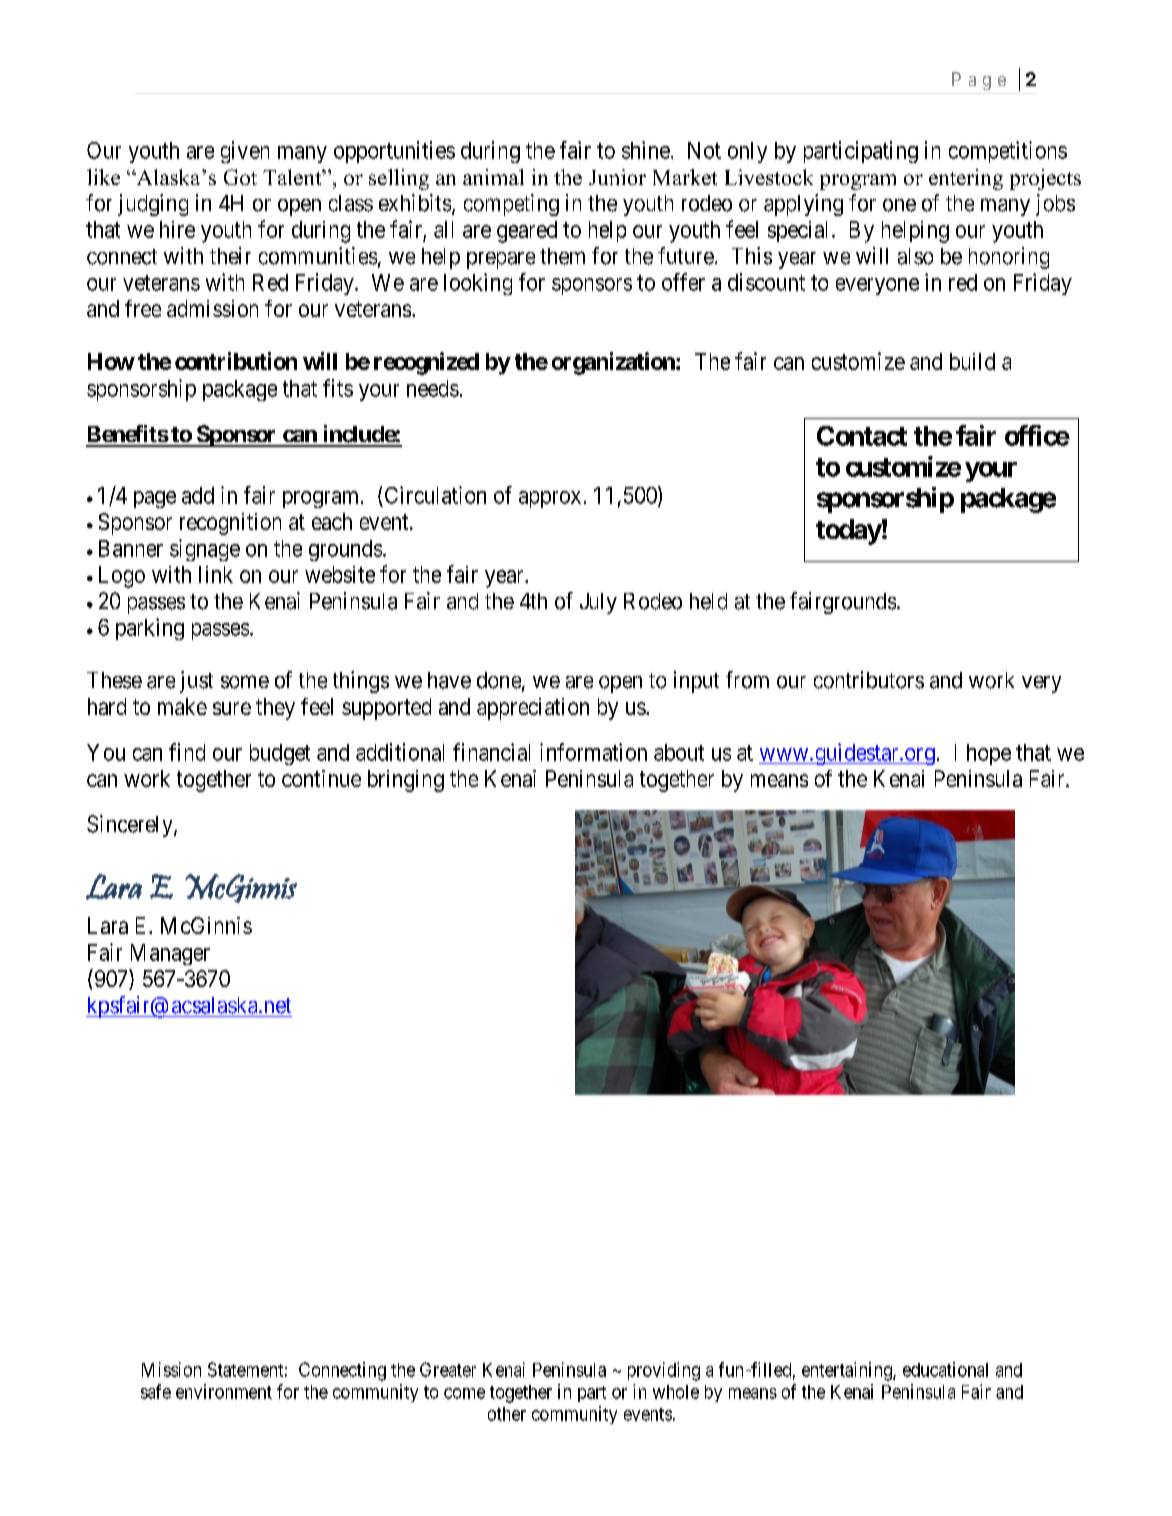  What do you see at coordinates (945, 1369) in the screenshot?
I see `educational` at bounding box center [945, 1369].
